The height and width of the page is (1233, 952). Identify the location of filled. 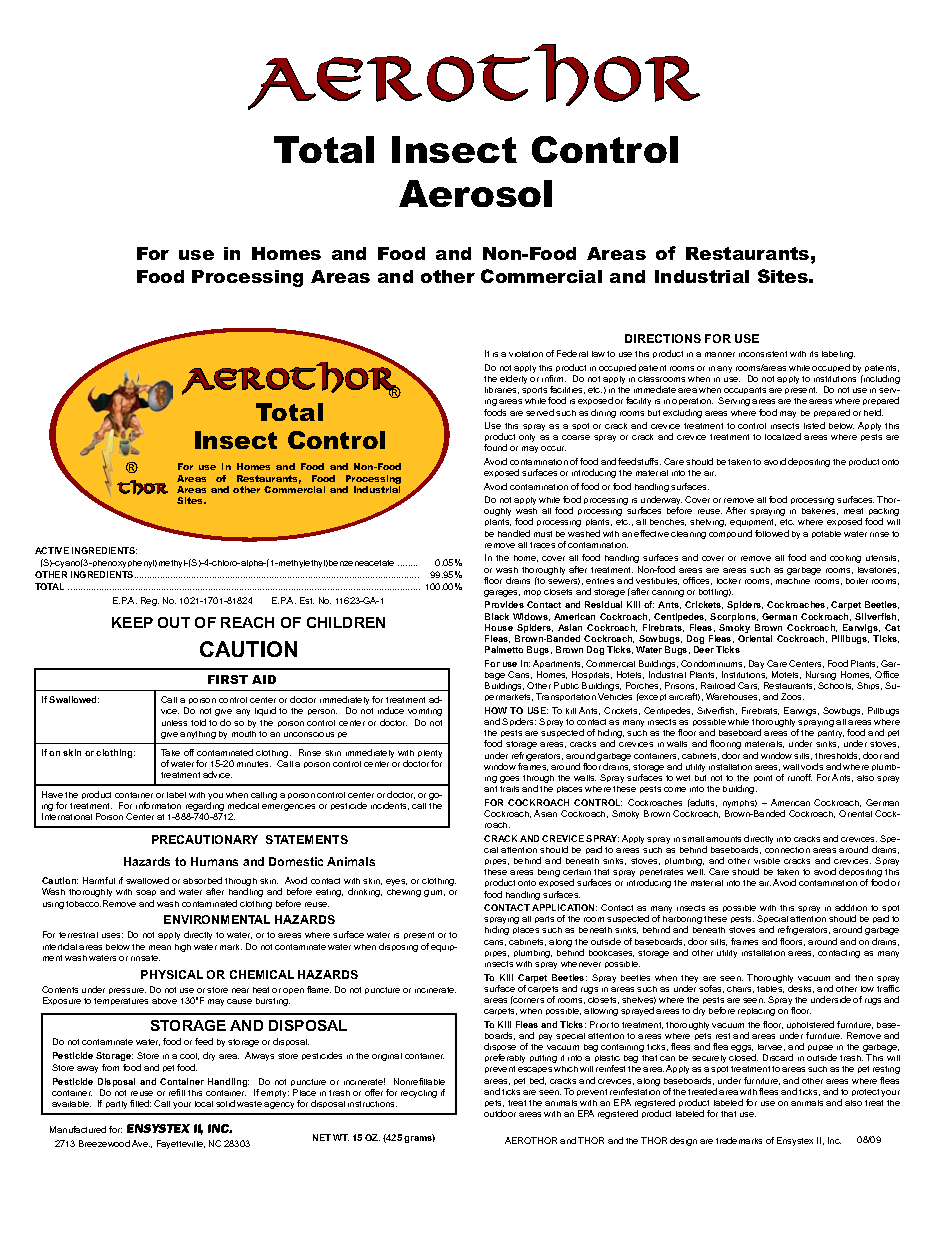
(140, 1103).
